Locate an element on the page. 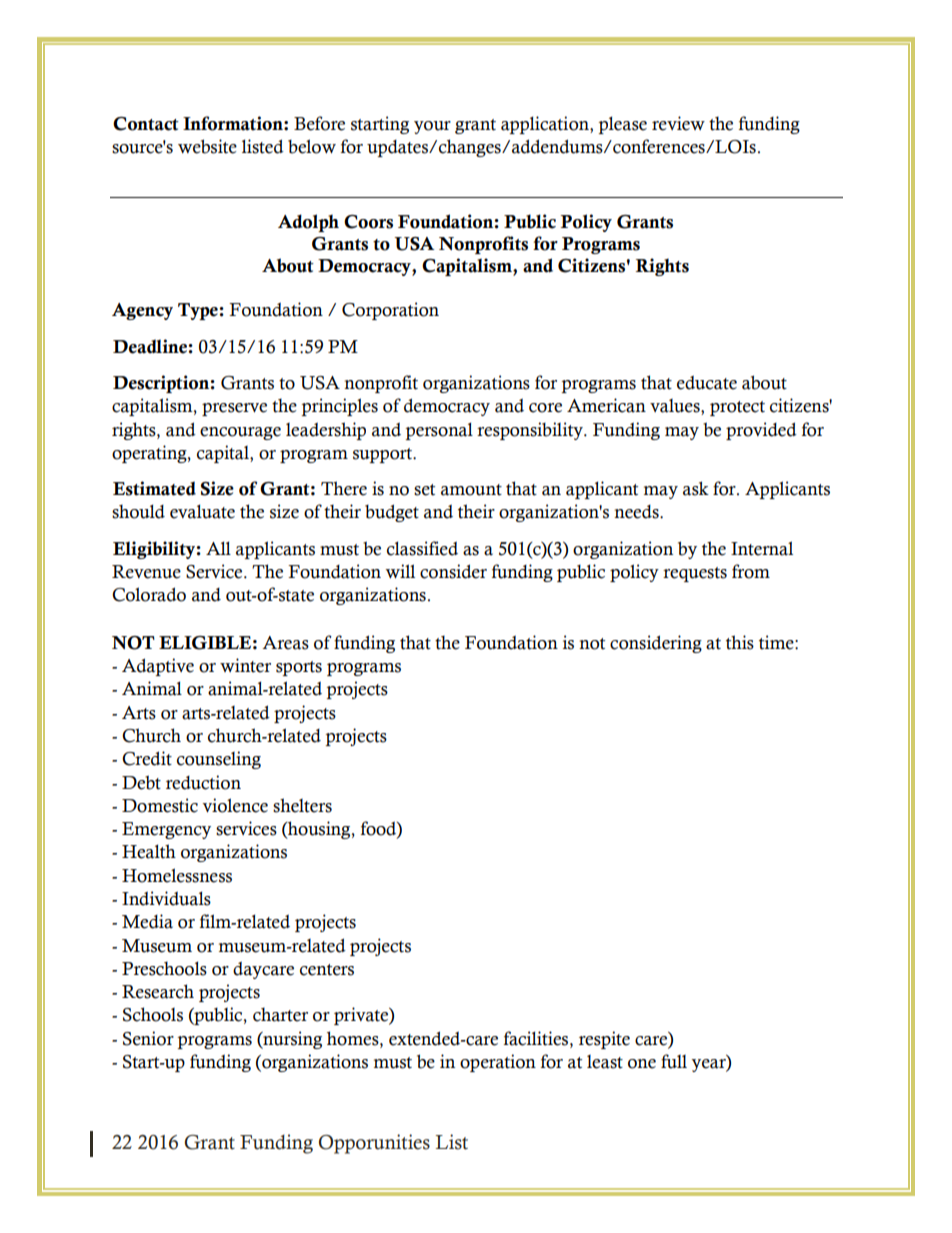 Image resolution: width=952 pixels, height=1233 pixels. preserve is located at coordinates (234, 409).
